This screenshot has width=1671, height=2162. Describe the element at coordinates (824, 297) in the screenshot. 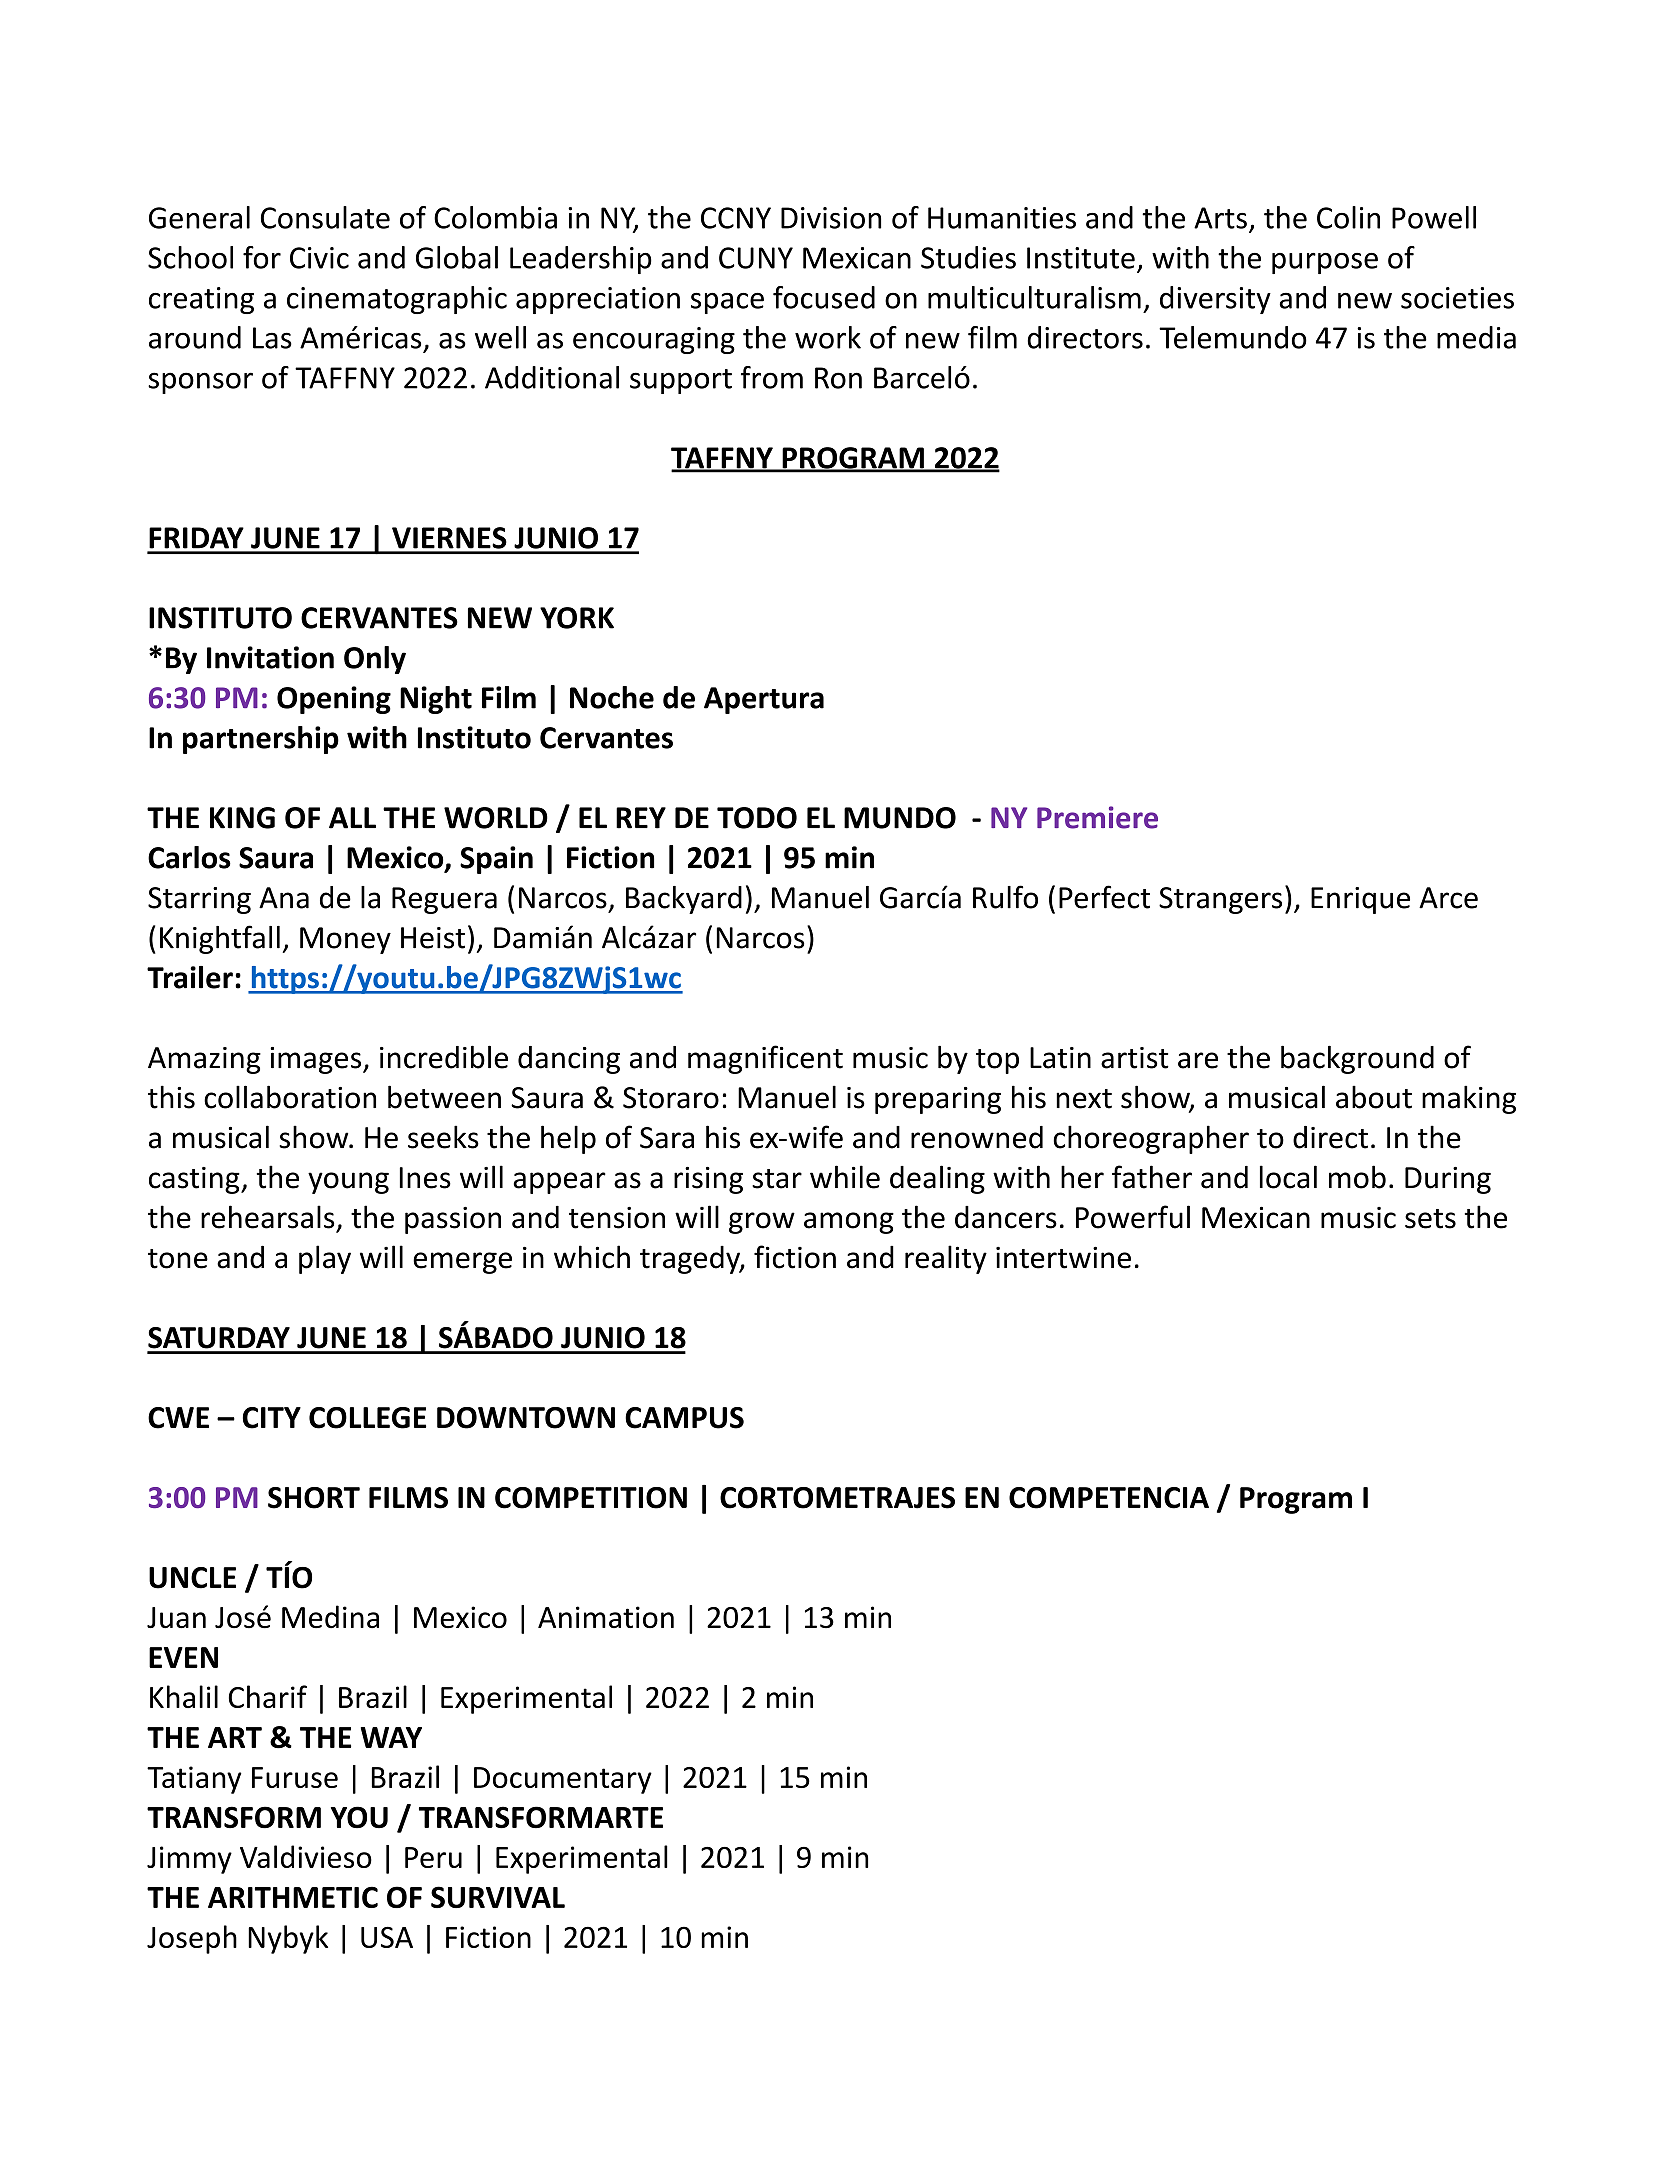

I see `focused` at that location.
